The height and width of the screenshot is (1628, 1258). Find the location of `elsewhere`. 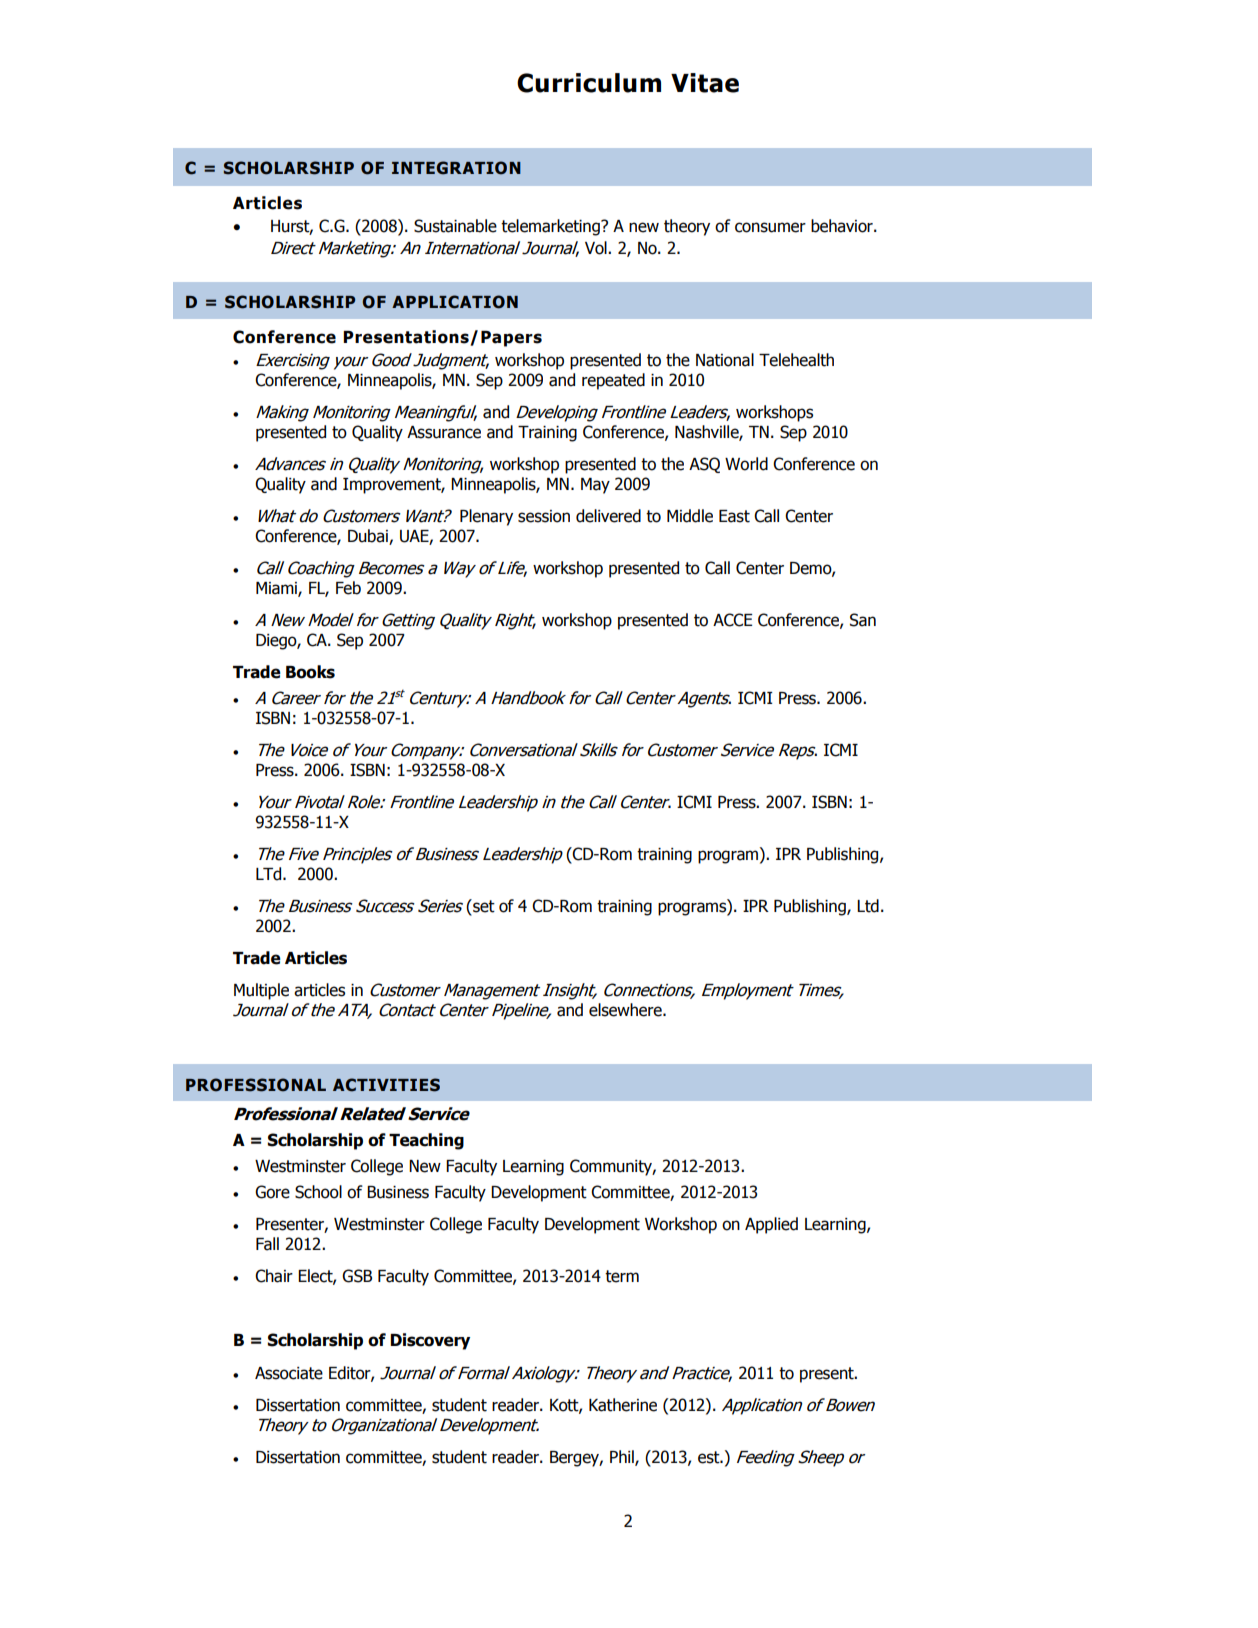

elsewhere is located at coordinates (626, 1010).
